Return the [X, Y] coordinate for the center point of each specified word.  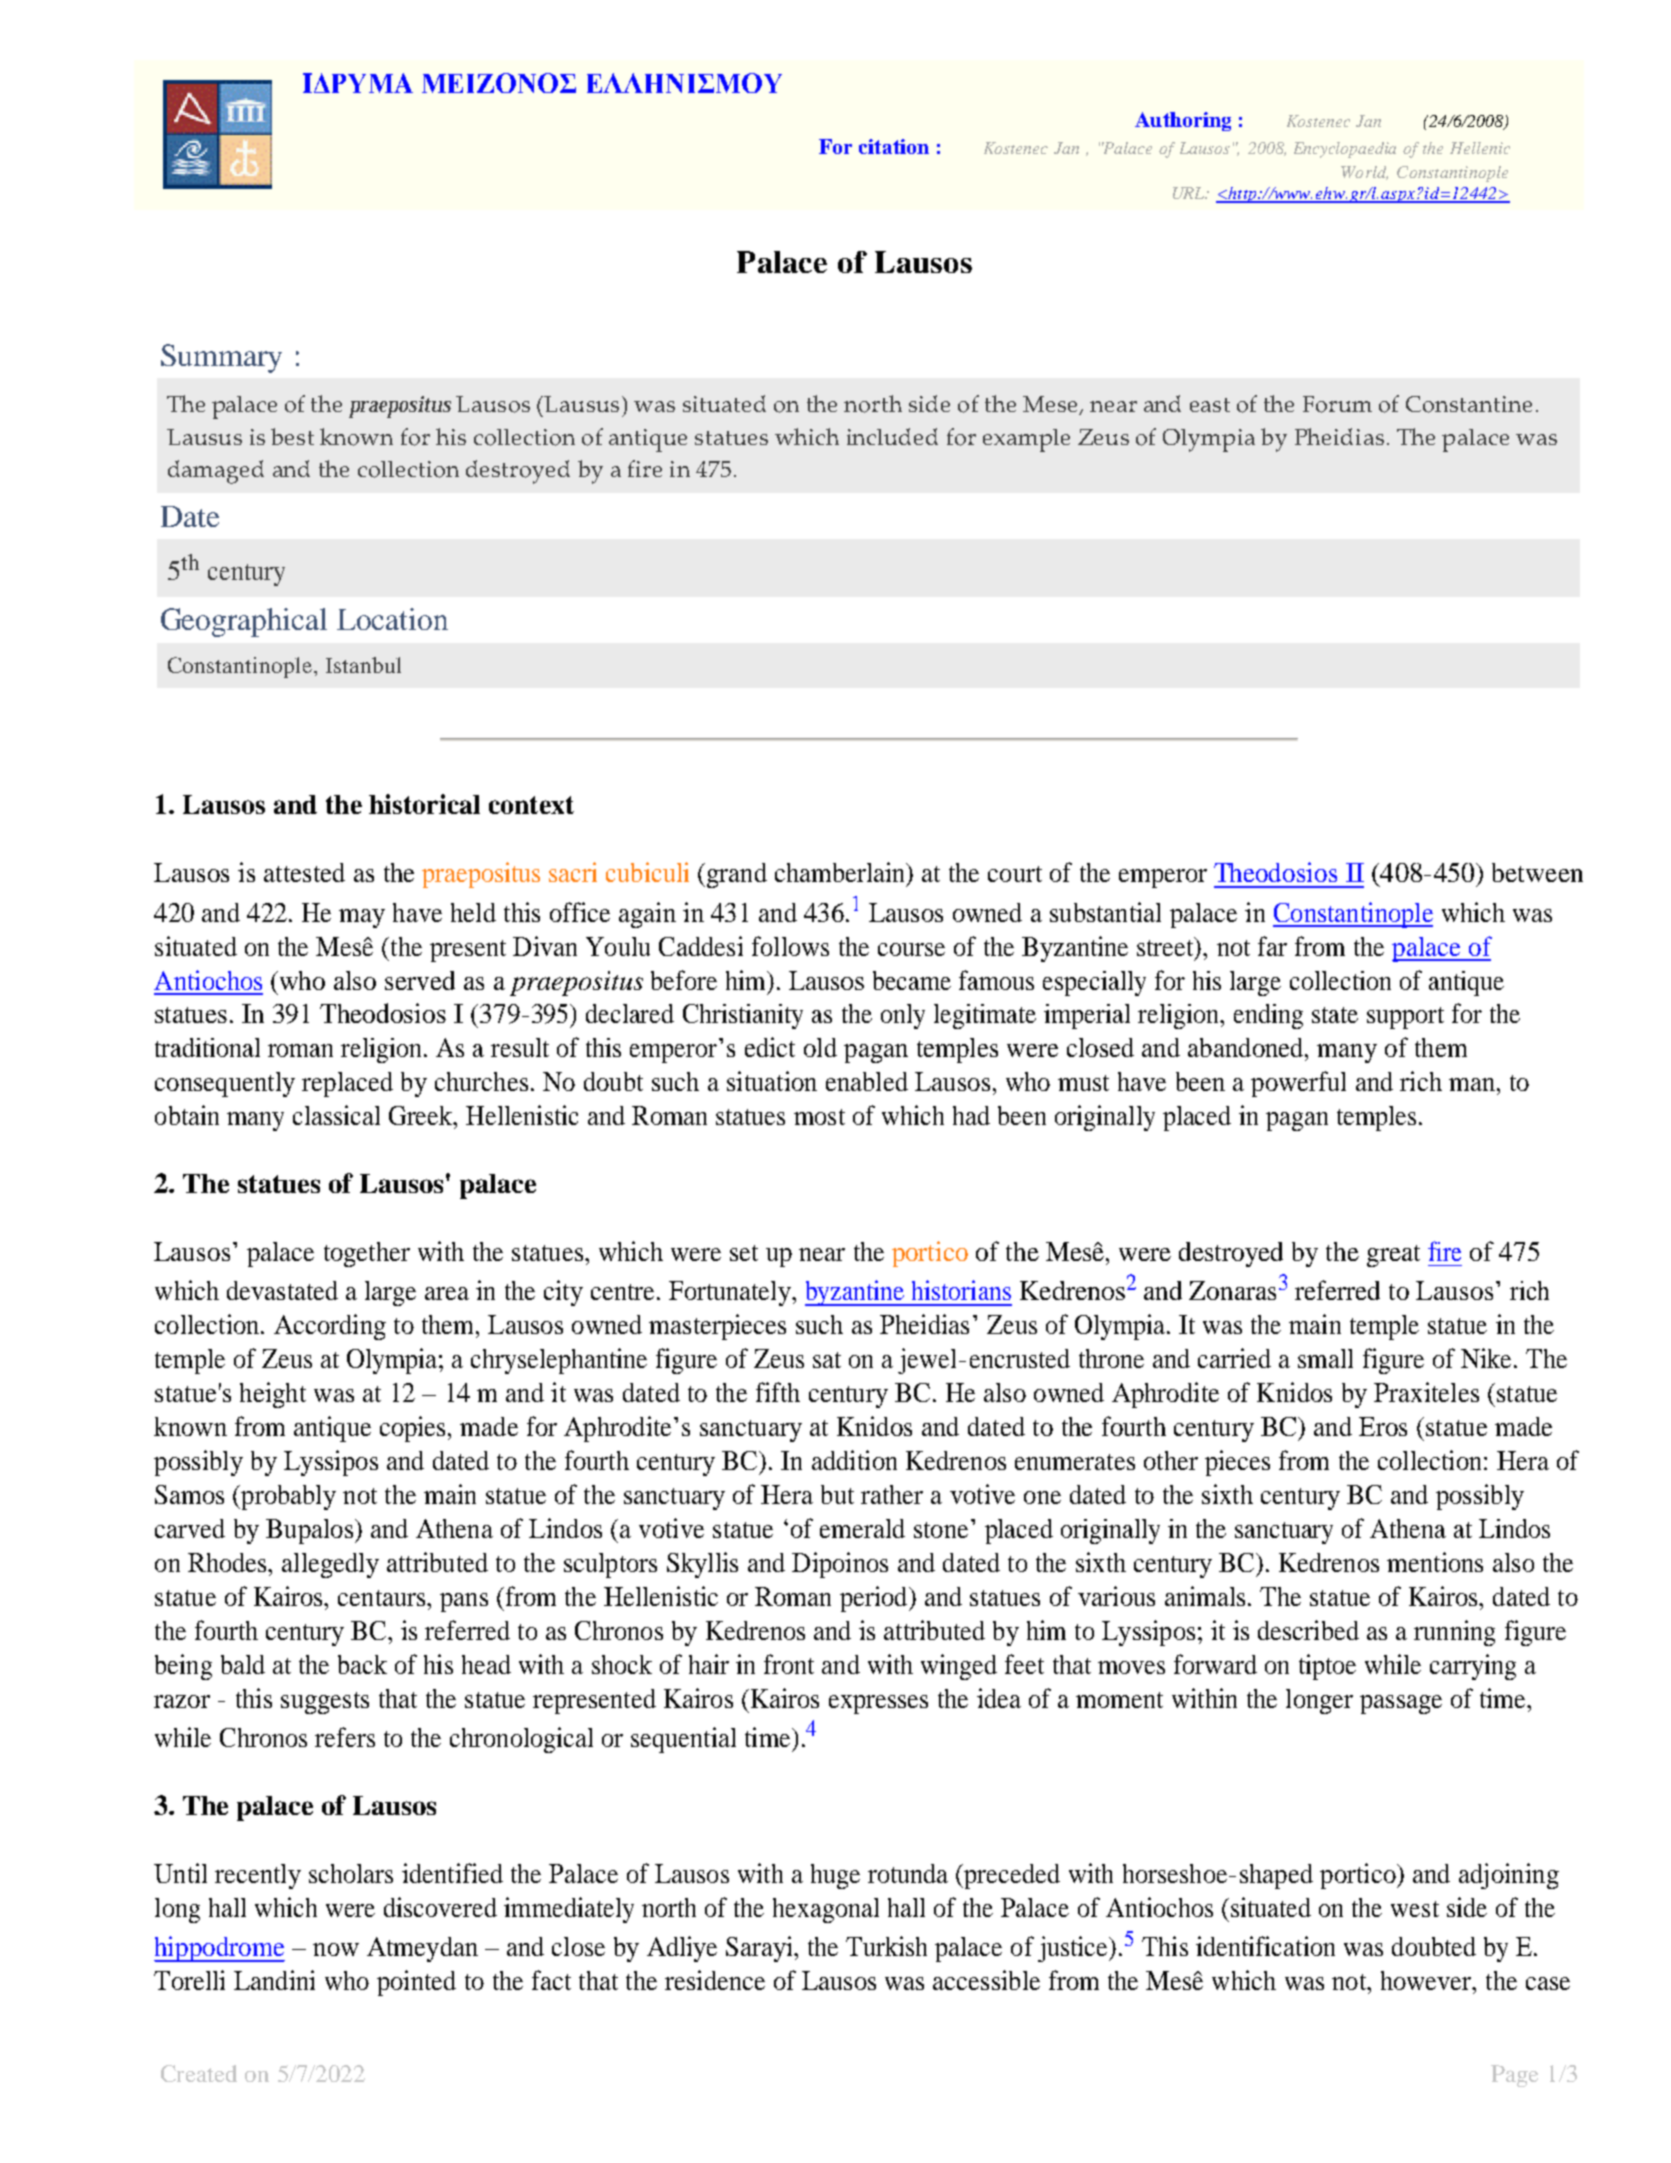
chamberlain [841, 873]
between [1537, 872]
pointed [416, 1983]
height [273, 1395]
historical [424, 804]
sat [827, 1360]
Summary [221, 358]
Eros [1383, 1426]
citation [894, 146]
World [1364, 173]
